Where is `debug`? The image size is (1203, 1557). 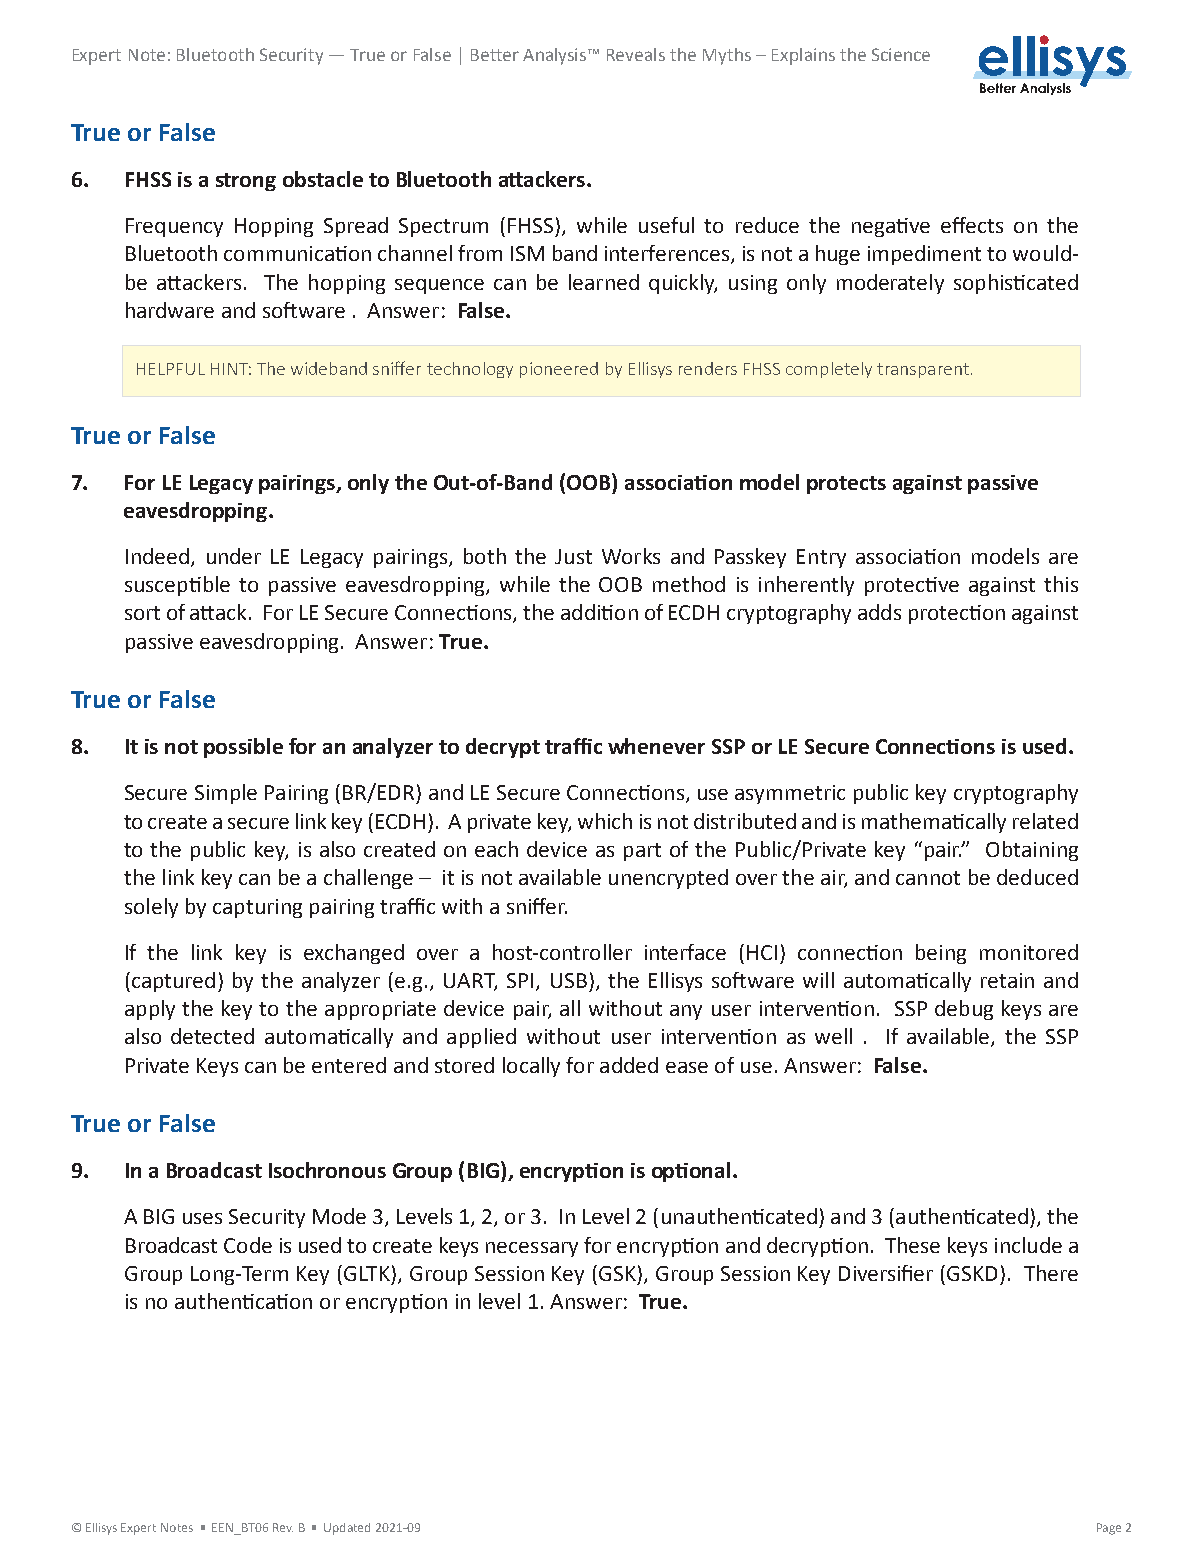 debug is located at coordinates (964, 1010).
